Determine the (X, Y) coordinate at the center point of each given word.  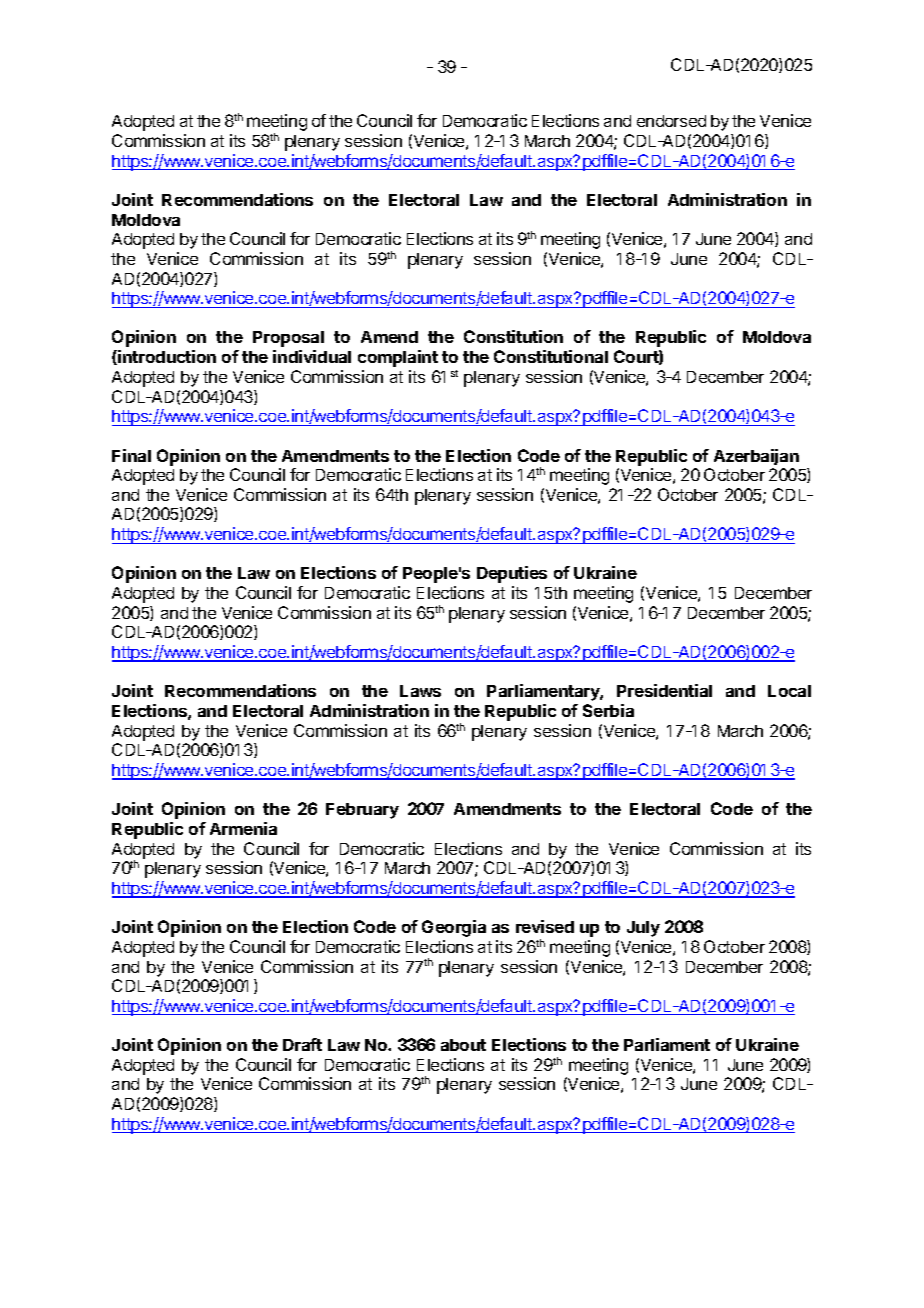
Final (131, 455)
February (362, 811)
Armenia (243, 828)
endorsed (671, 121)
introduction (166, 357)
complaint (398, 358)
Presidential (664, 690)
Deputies (512, 574)
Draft (302, 1044)
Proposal (288, 339)
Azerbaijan (756, 457)
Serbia (608, 710)
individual (312, 356)
